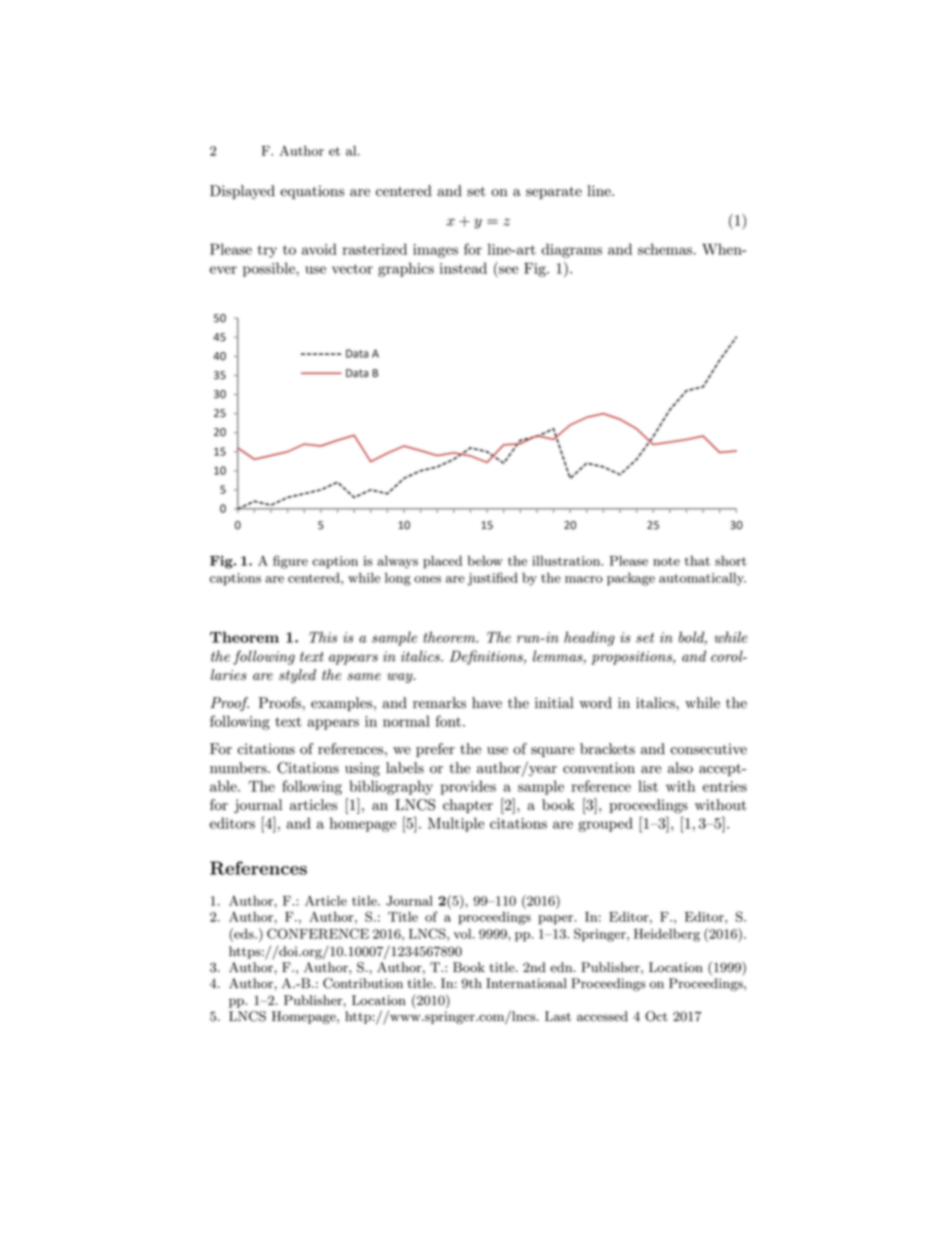 The height and width of the screenshot is (1233, 952). What do you see at coordinates (508, 270) in the screenshot?
I see `see` at bounding box center [508, 270].
